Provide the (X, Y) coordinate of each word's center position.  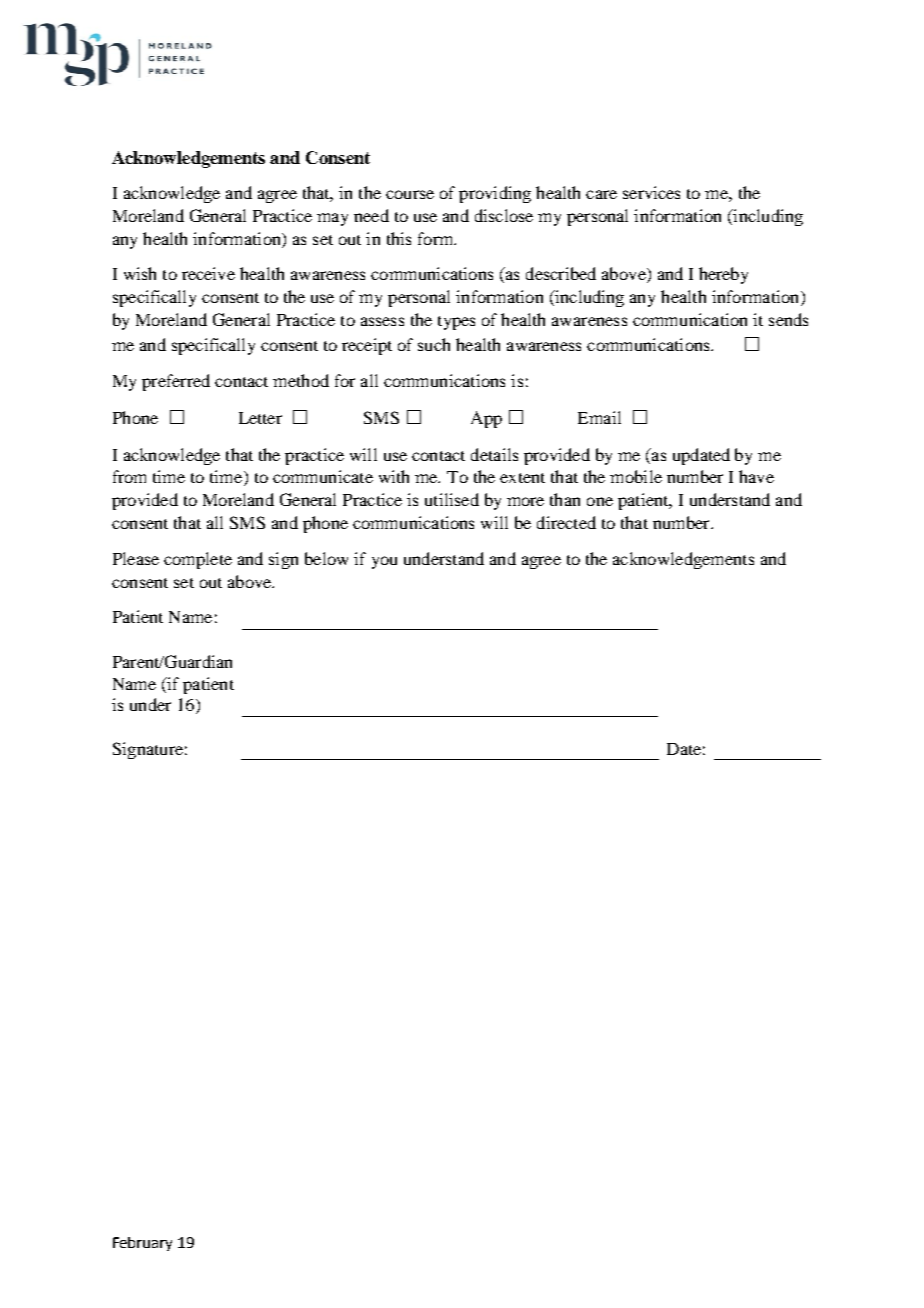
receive (208, 273)
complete (198, 560)
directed (566, 522)
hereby (723, 275)
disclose (504, 215)
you (384, 562)
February (142, 1244)
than (565, 499)
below (326, 558)
